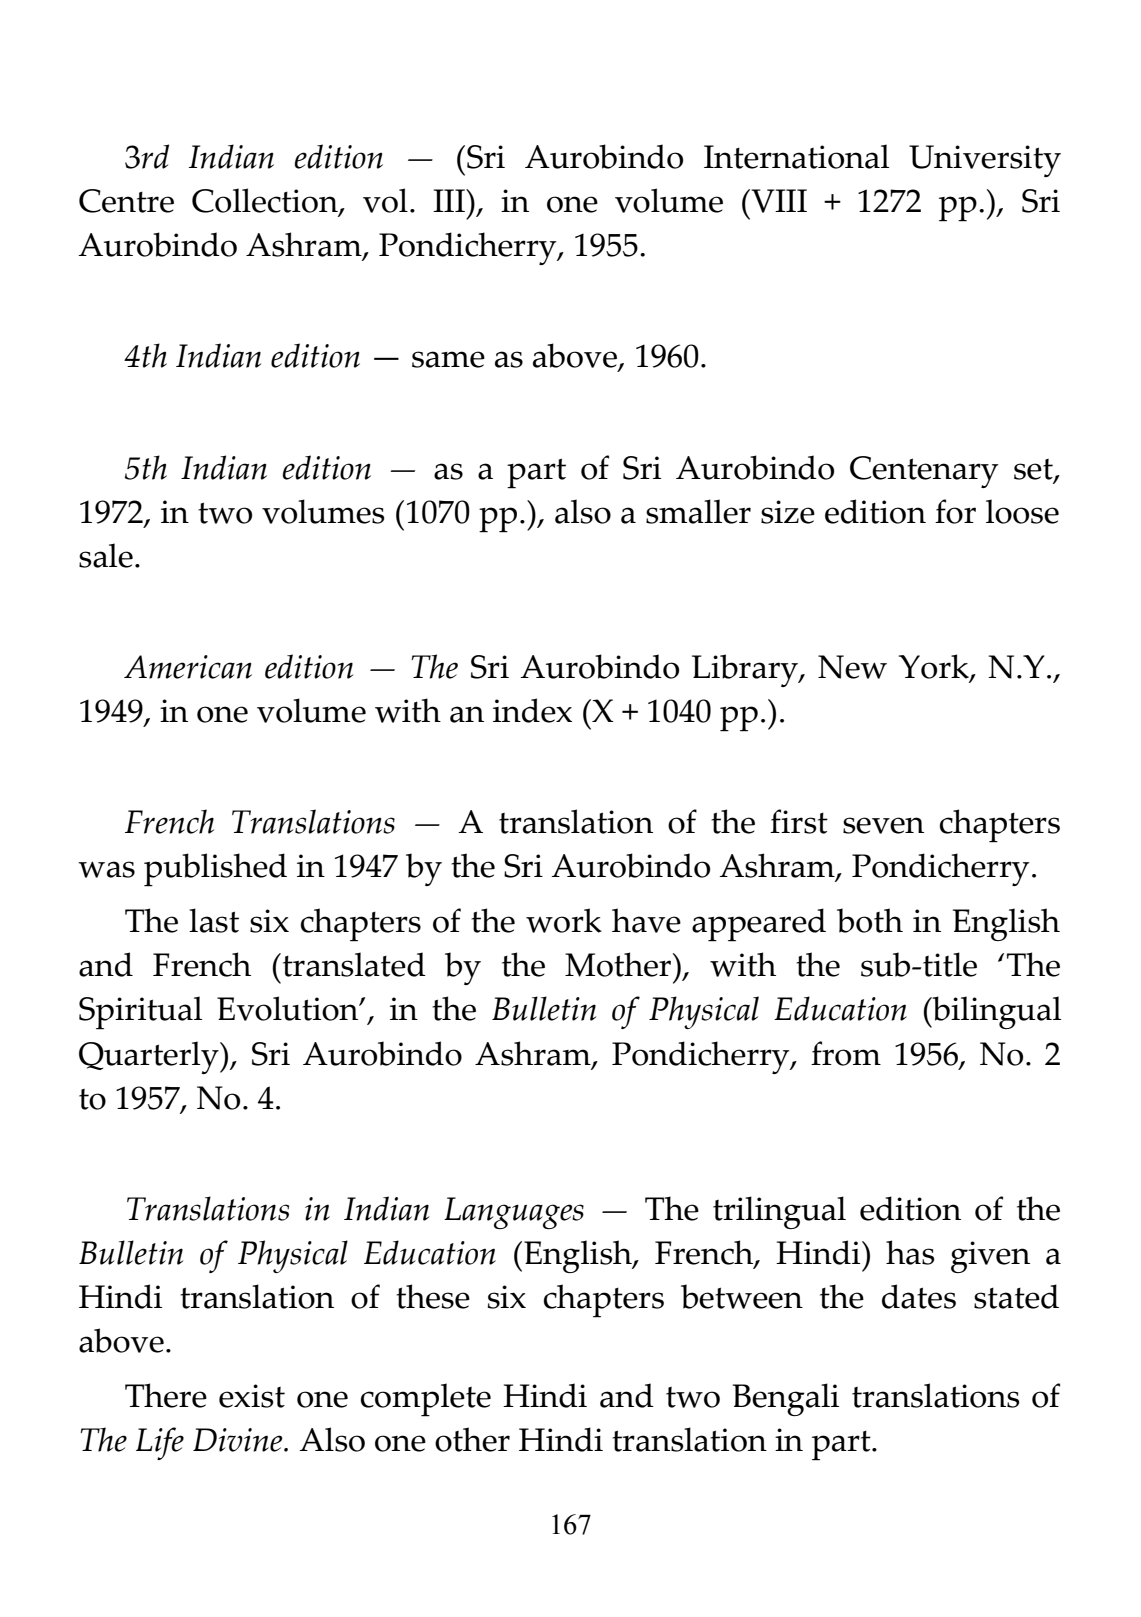 The width and height of the image is (1141, 1617). I want to click on exist, so click(252, 1396).
